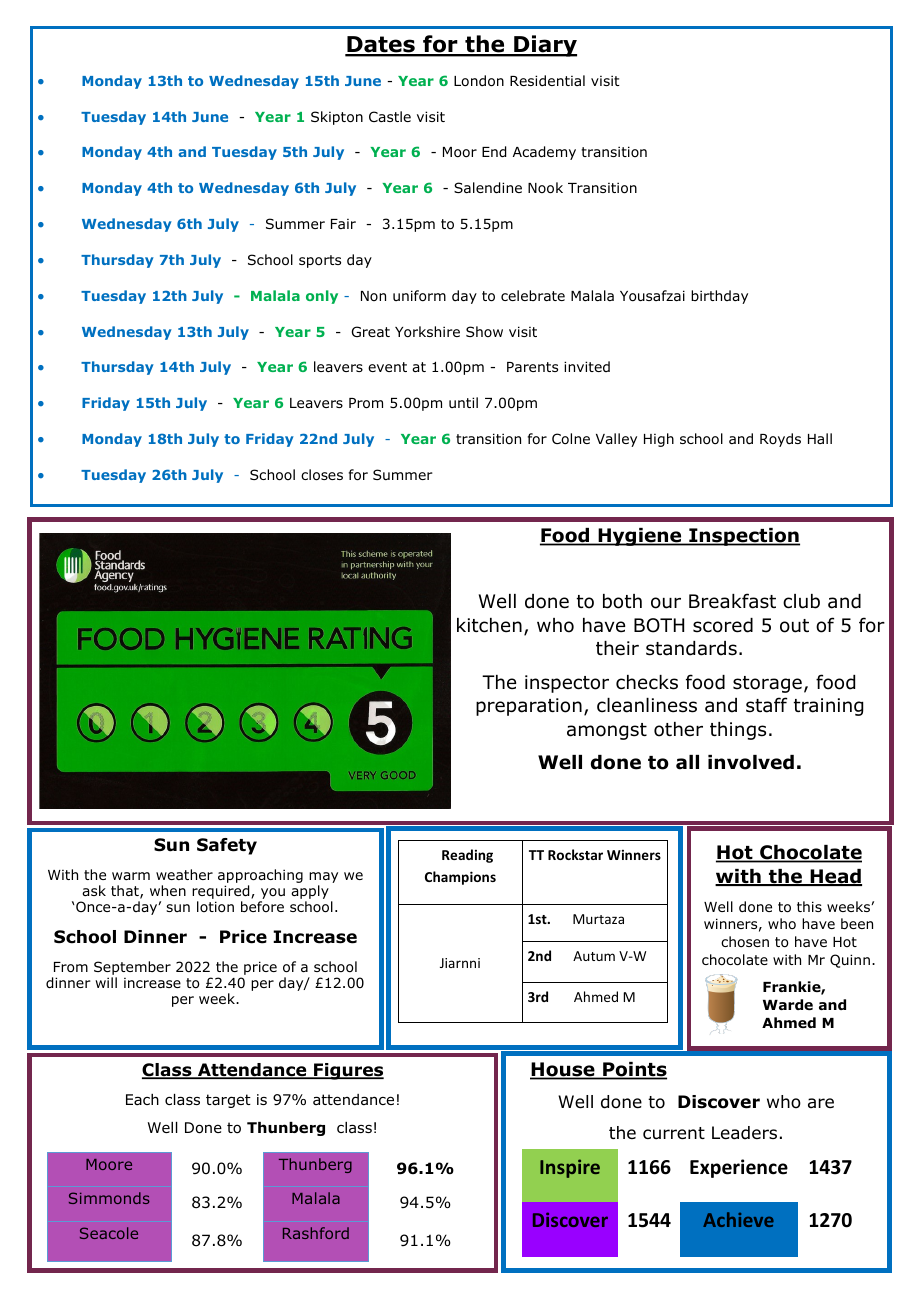 The height and width of the screenshot is (1308, 924). I want to click on London, so click(479, 81).
